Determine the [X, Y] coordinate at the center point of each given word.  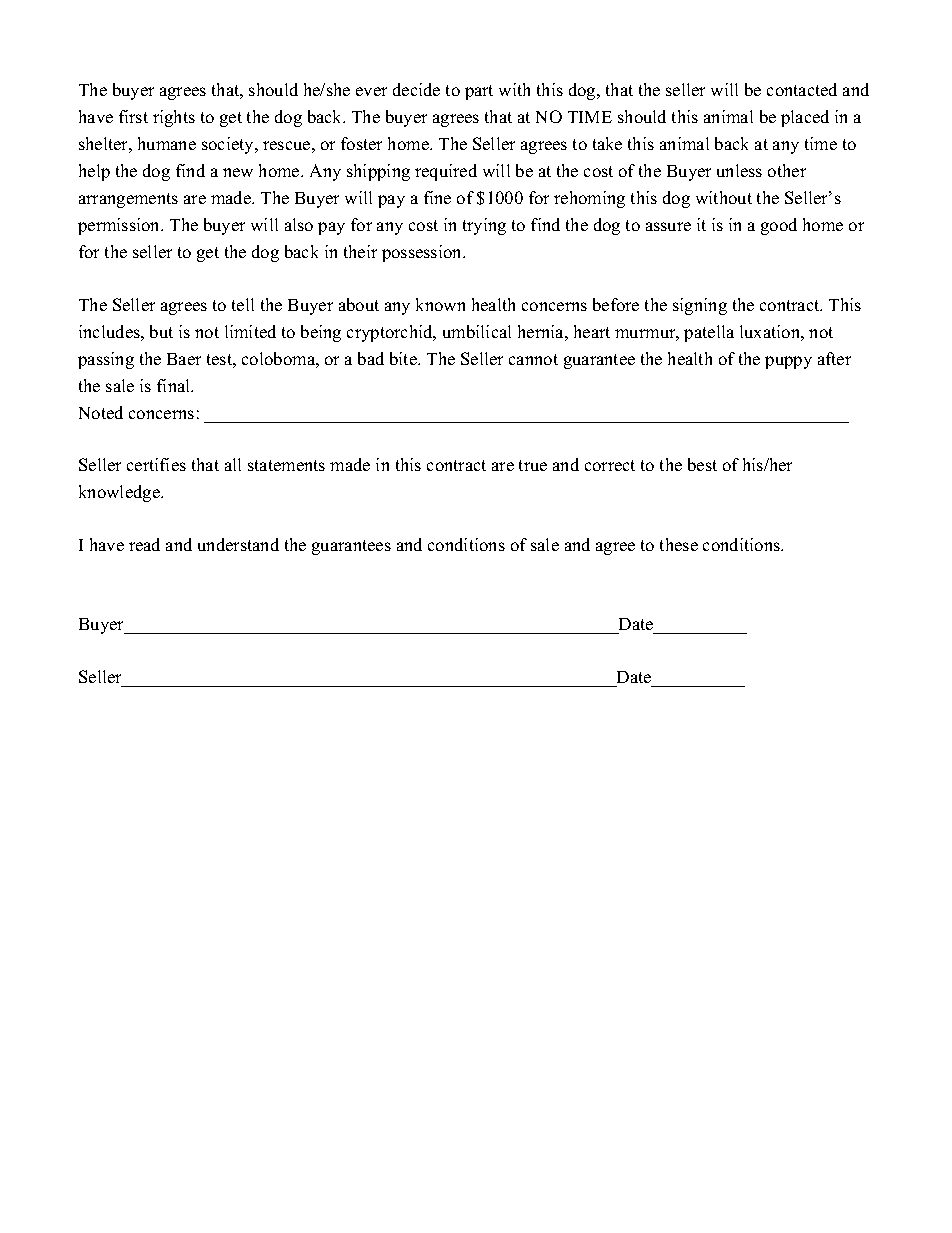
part [479, 92]
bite [404, 358]
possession [423, 253]
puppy [788, 362]
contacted [802, 89]
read [144, 544]
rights [174, 118]
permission [120, 226]
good [779, 226]
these [679, 544]
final [175, 385]
